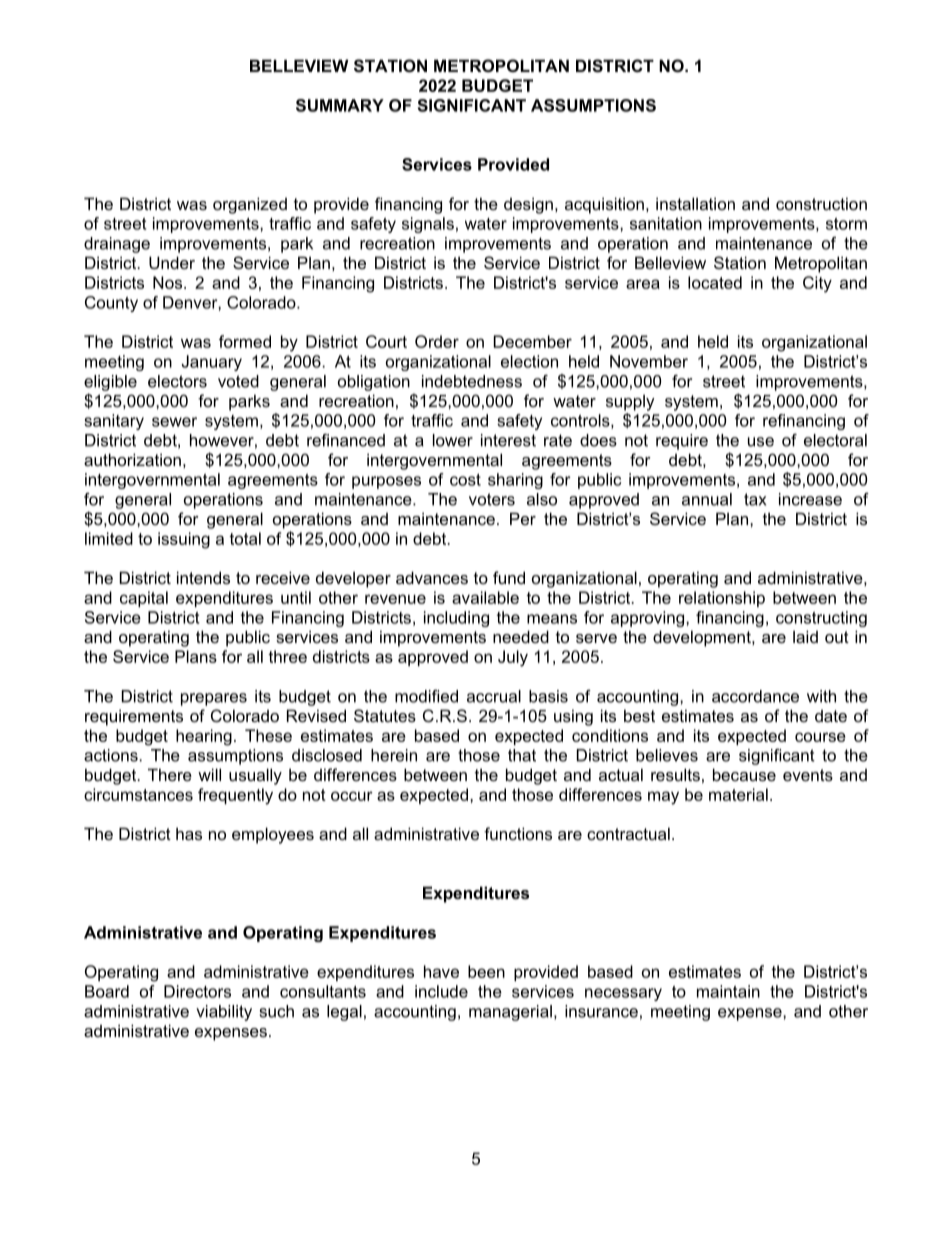 The width and height of the page is (952, 1233). Describe the element at coordinates (509, 577) in the page. I see `fund` at that location.
